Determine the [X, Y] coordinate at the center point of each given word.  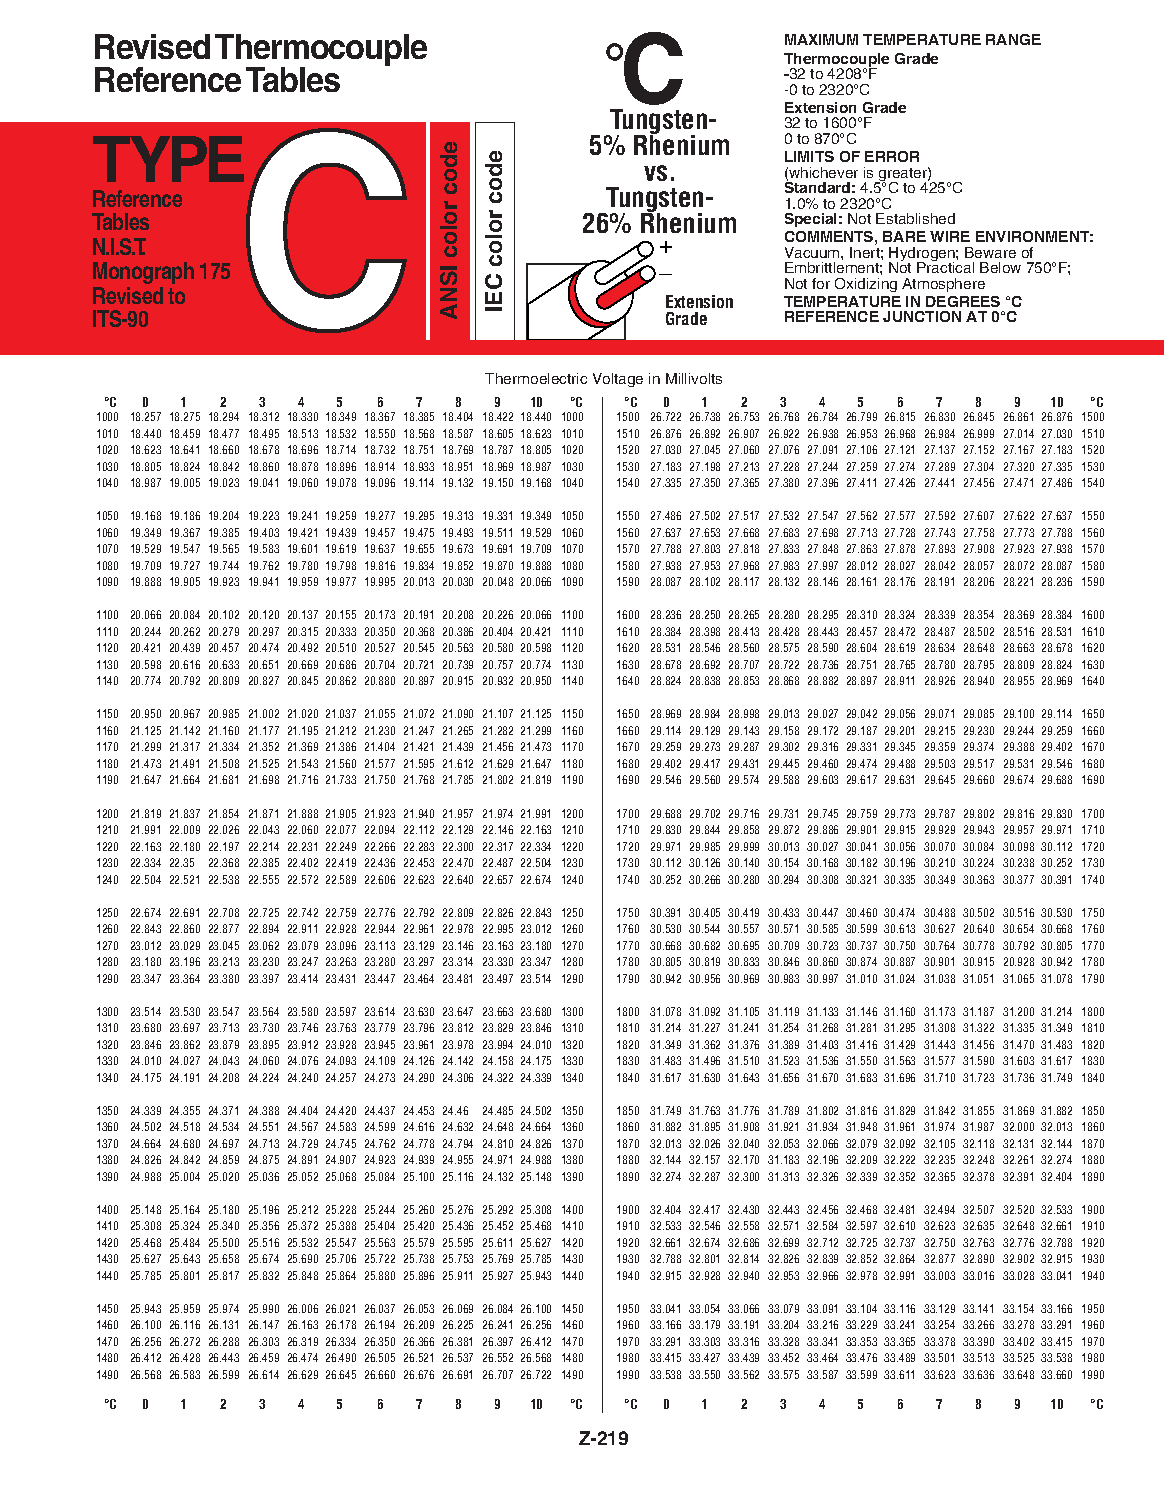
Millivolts [694, 378]
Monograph [143, 273]
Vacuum [813, 252]
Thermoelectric [536, 378]
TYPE [168, 159]
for [821, 283]
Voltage [618, 380]
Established [915, 218]
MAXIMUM [821, 39]
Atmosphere [943, 285]
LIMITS [809, 156]
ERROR [892, 156]
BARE [904, 236]
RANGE [1013, 39]
